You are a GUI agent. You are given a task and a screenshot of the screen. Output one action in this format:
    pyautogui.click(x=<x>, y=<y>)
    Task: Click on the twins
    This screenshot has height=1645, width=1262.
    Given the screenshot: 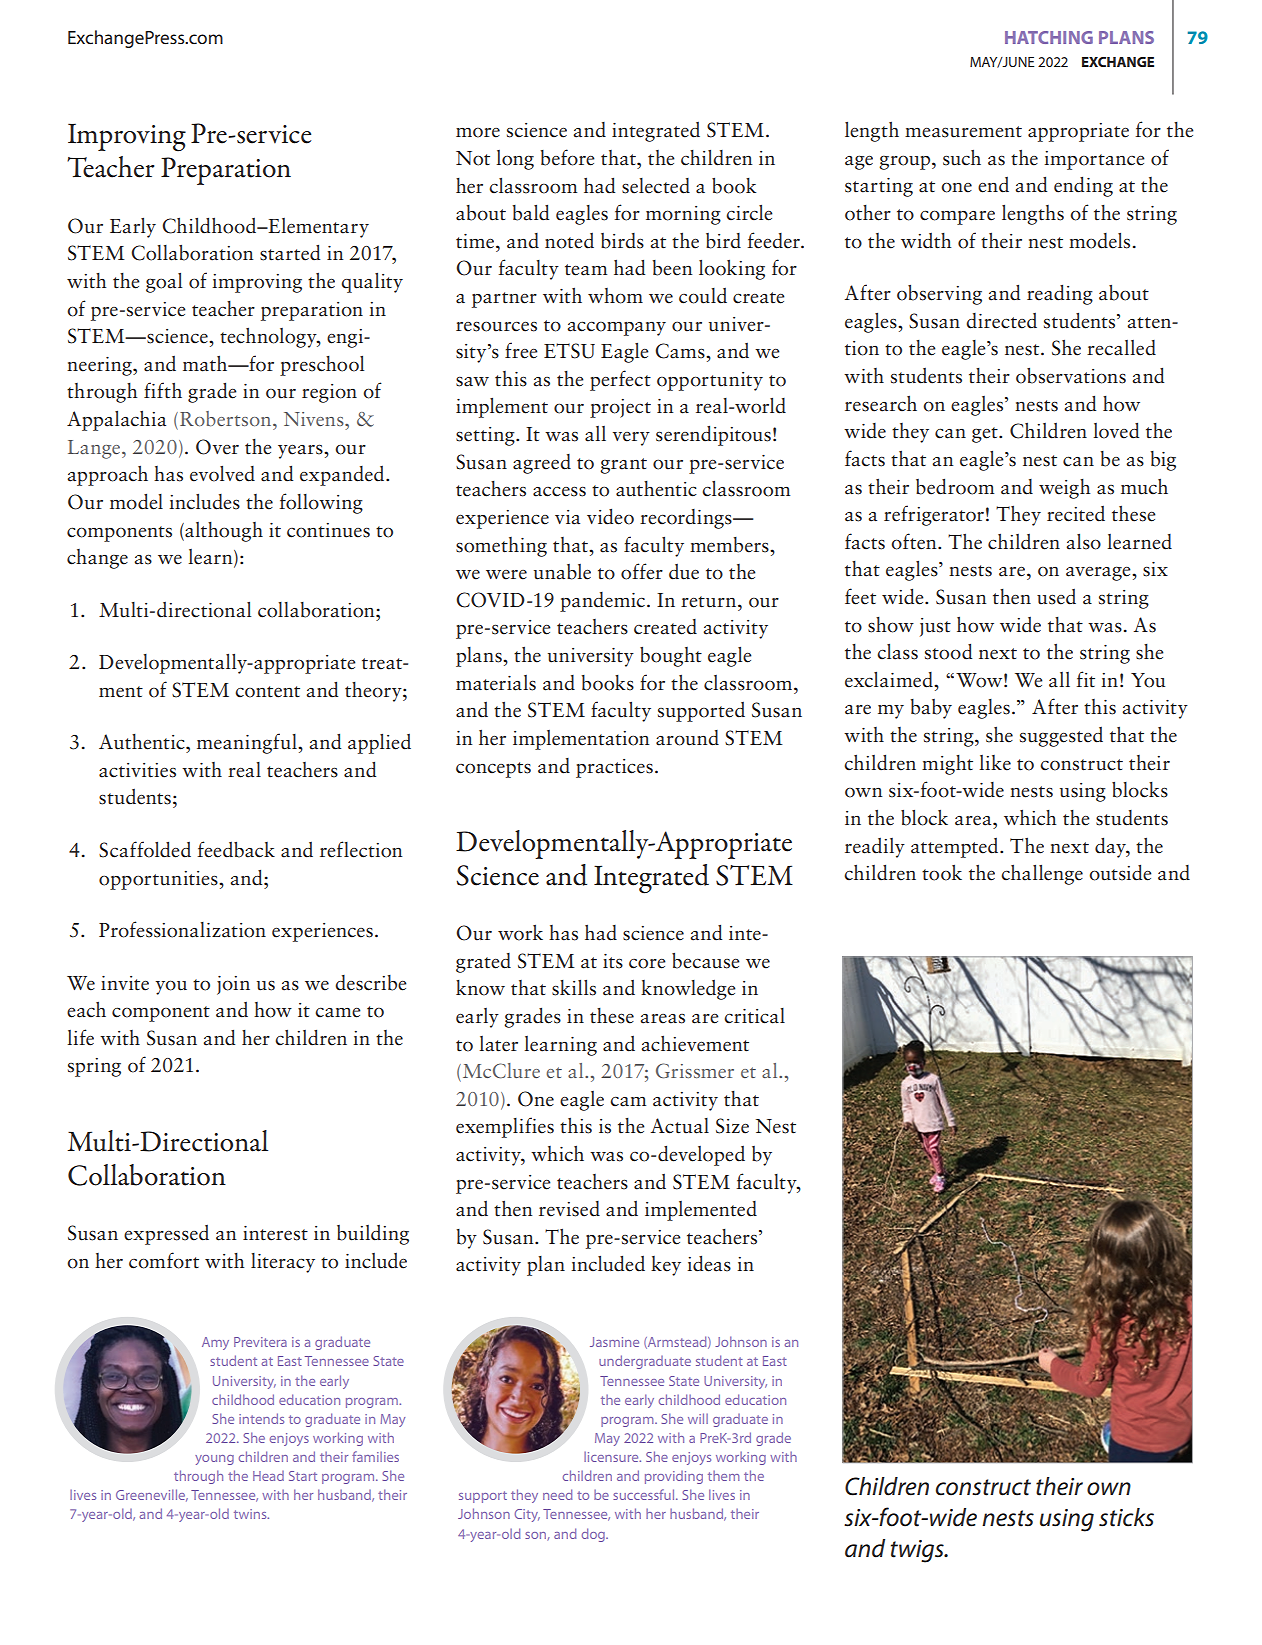 What is the action you would take?
    pyautogui.click(x=251, y=1514)
